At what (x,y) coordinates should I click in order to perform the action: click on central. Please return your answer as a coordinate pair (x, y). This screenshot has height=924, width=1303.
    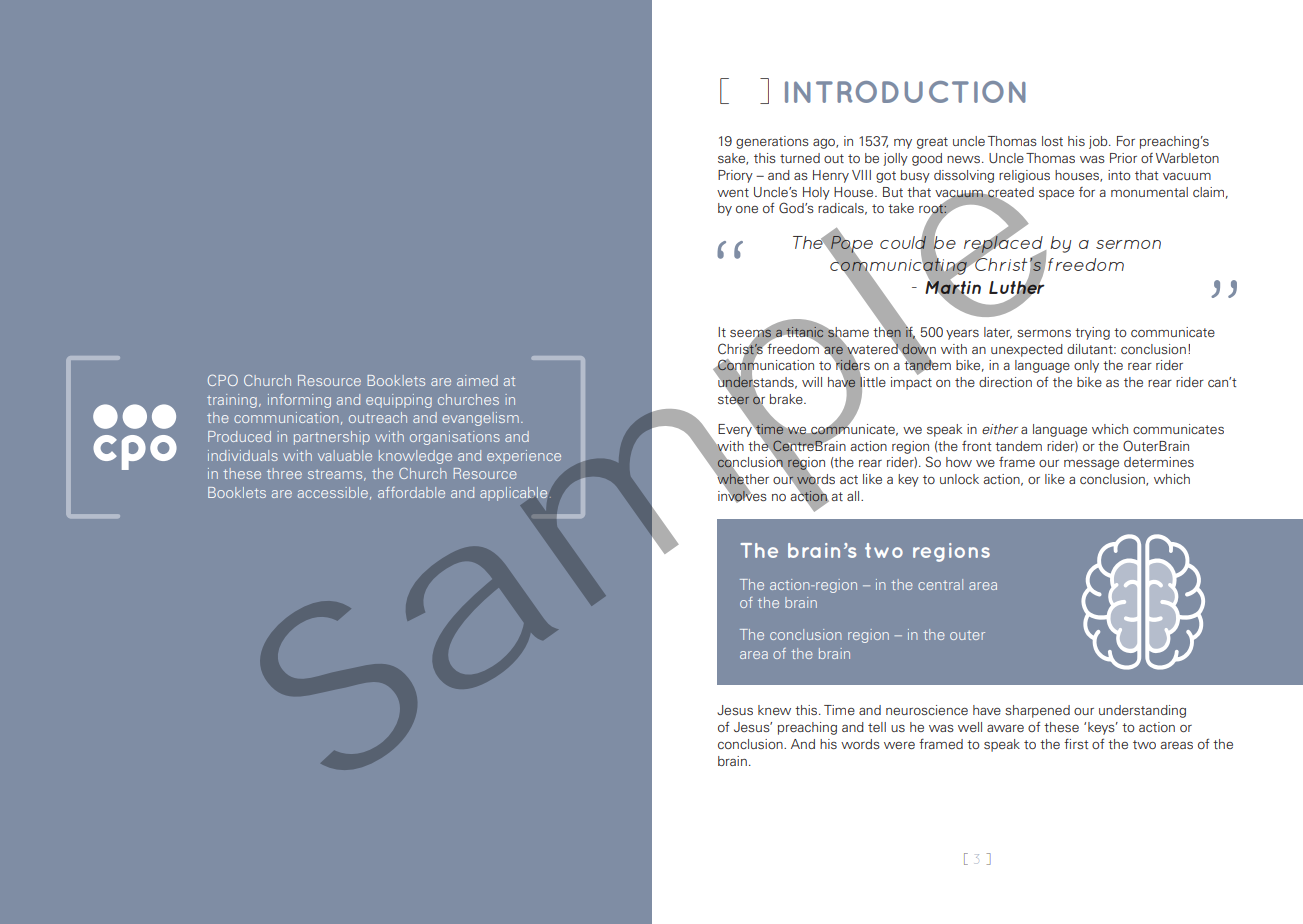
    Looking at the image, I should click on (940, 584).
